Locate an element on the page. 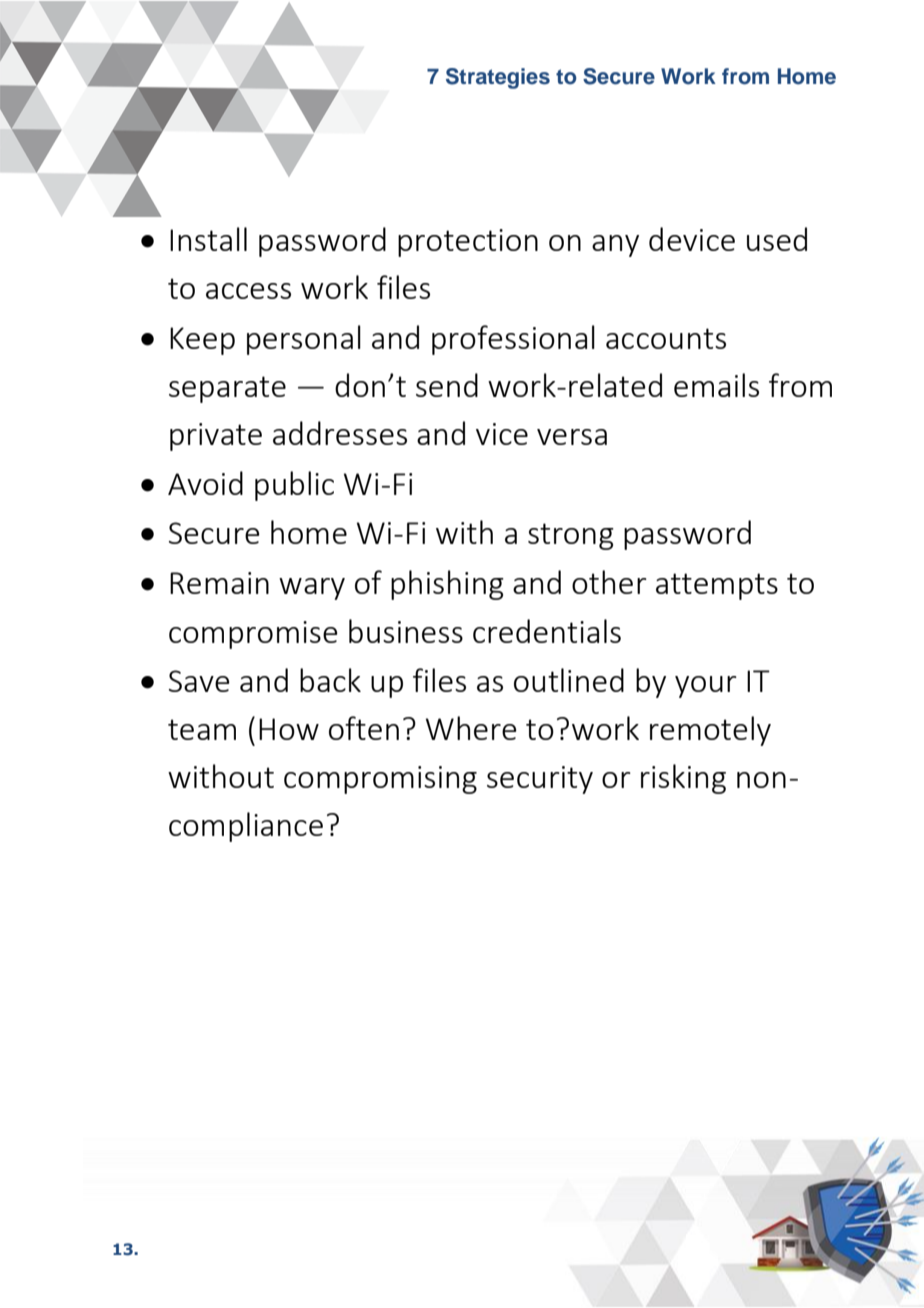  Where is located at coordinates (471, 728).
